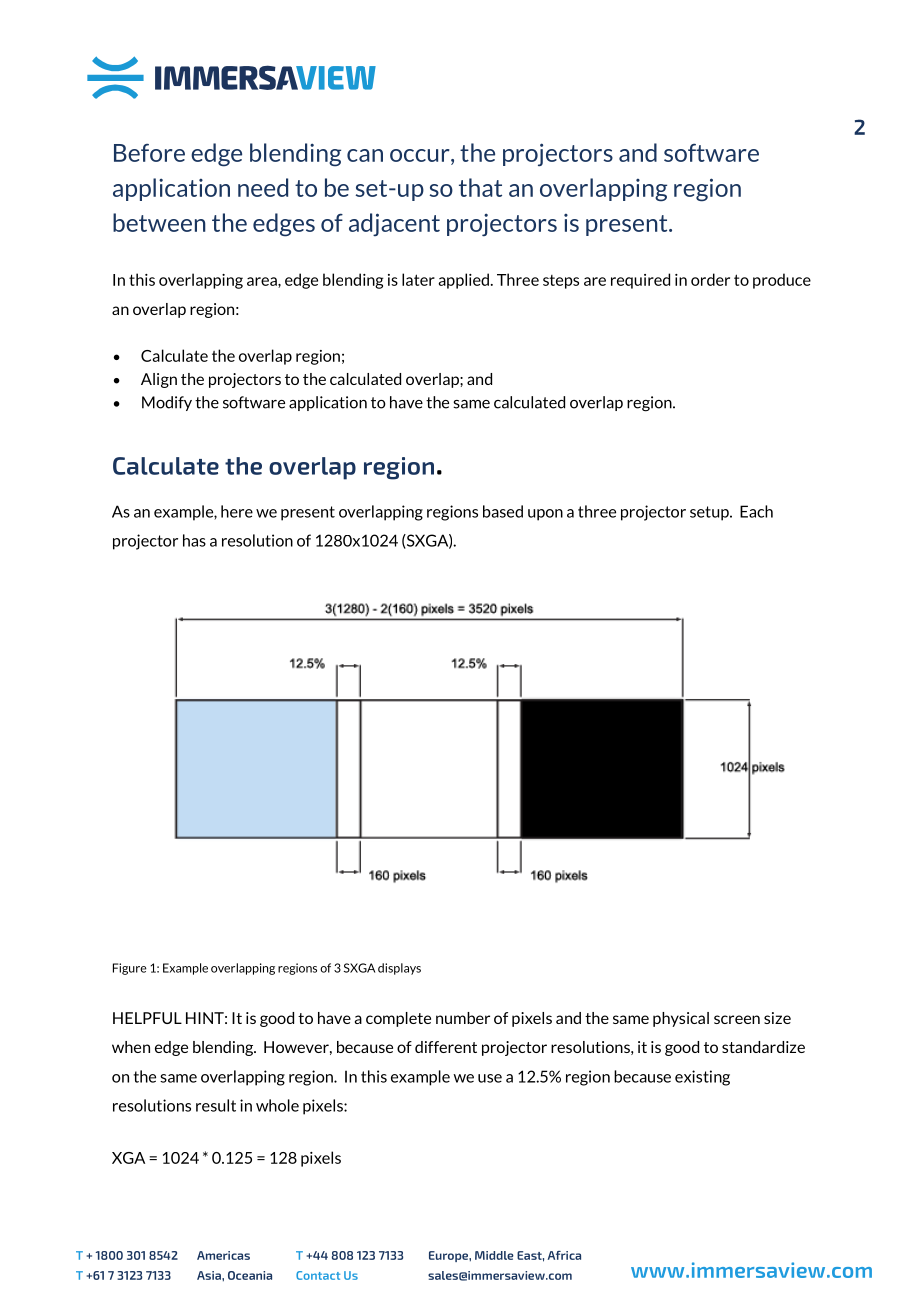 The height and width of the screenshot is (1308, 924). What do you see at coordinates (710, 279) in the screenshot?
I see `order` at bounding box center [710, 279].
